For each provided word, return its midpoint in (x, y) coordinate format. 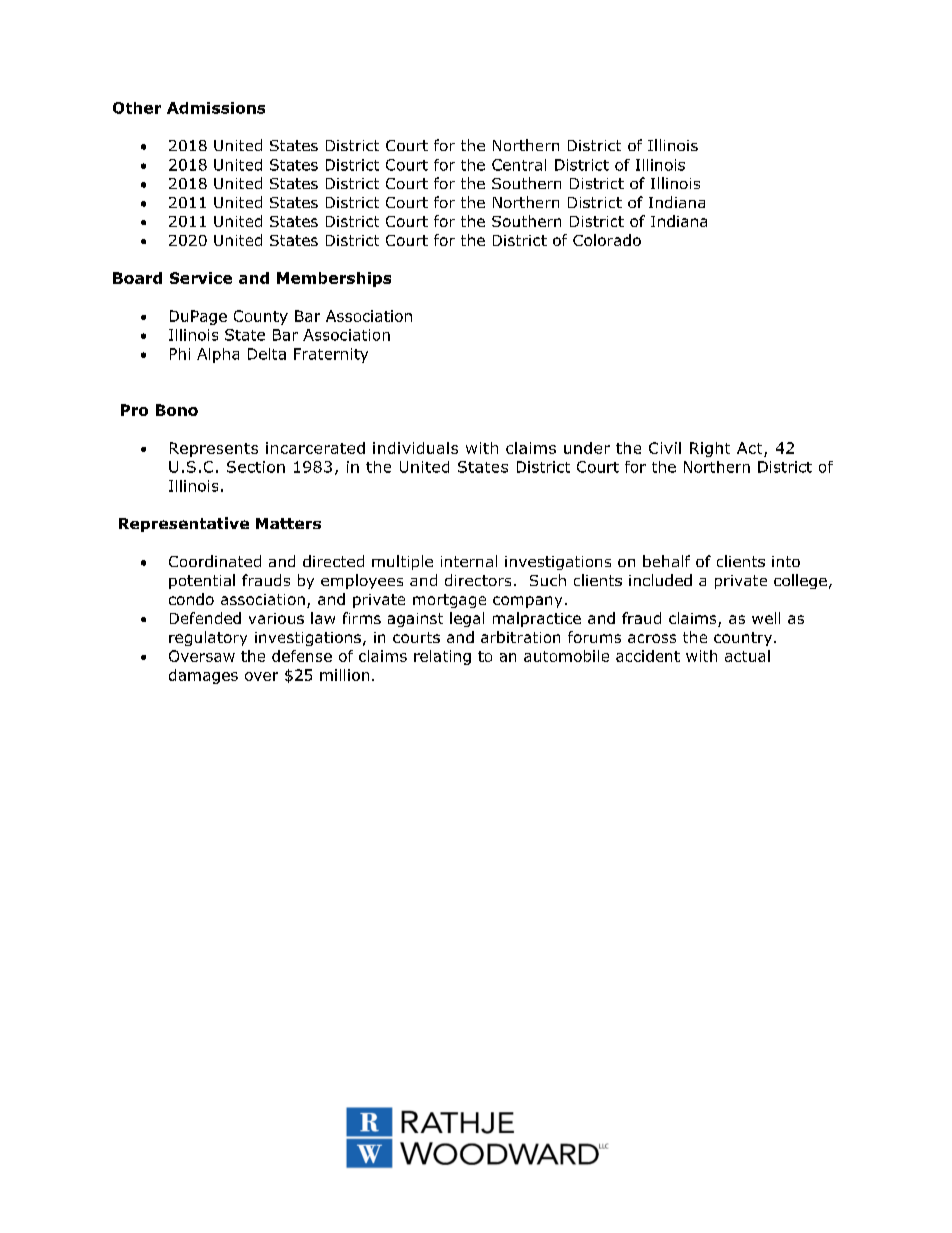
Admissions (216, 108)
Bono (177, 410)
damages (203, 676)
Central (519, 165)
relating (442, 657)
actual (747, 656)
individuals (415, 448)
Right (710, 449)
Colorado (607, 240)
